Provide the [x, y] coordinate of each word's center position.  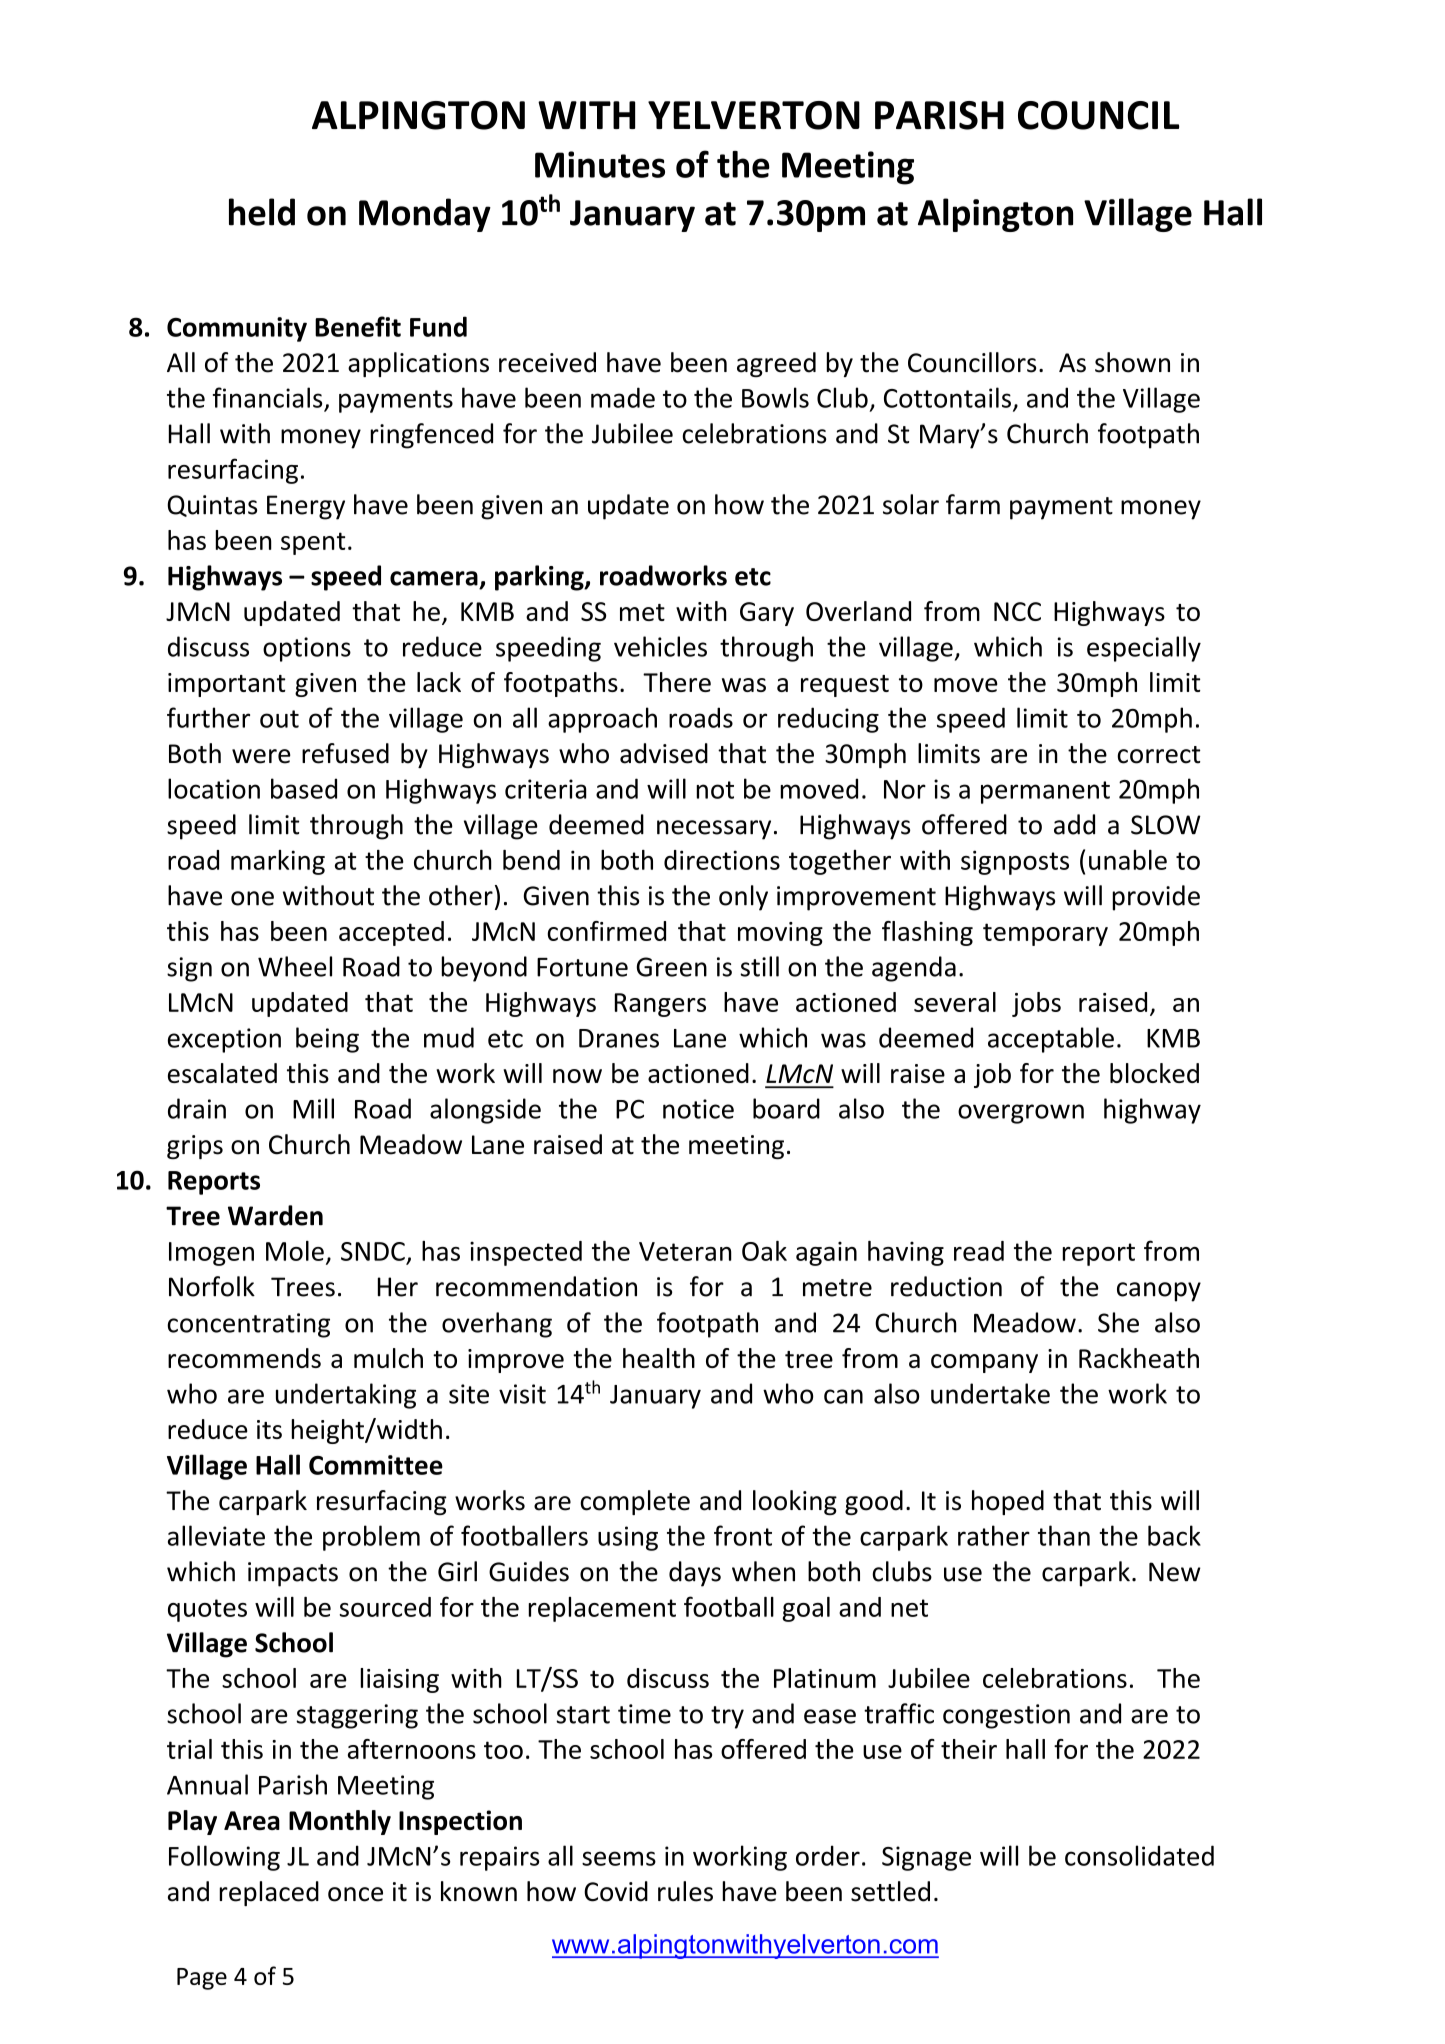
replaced [269, 1893]
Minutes [600, 164]
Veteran [685, 1251]
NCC [1017, 611]
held [262, 212]
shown [1132, 362]
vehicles [660, 646]
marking [278, 862]
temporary [1045, 934]
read [979, 1251]
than [1064, 1535]
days [695, 1574]
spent [313, 543]
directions [722, 860]
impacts [293, 1574]
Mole [295, 1251]
